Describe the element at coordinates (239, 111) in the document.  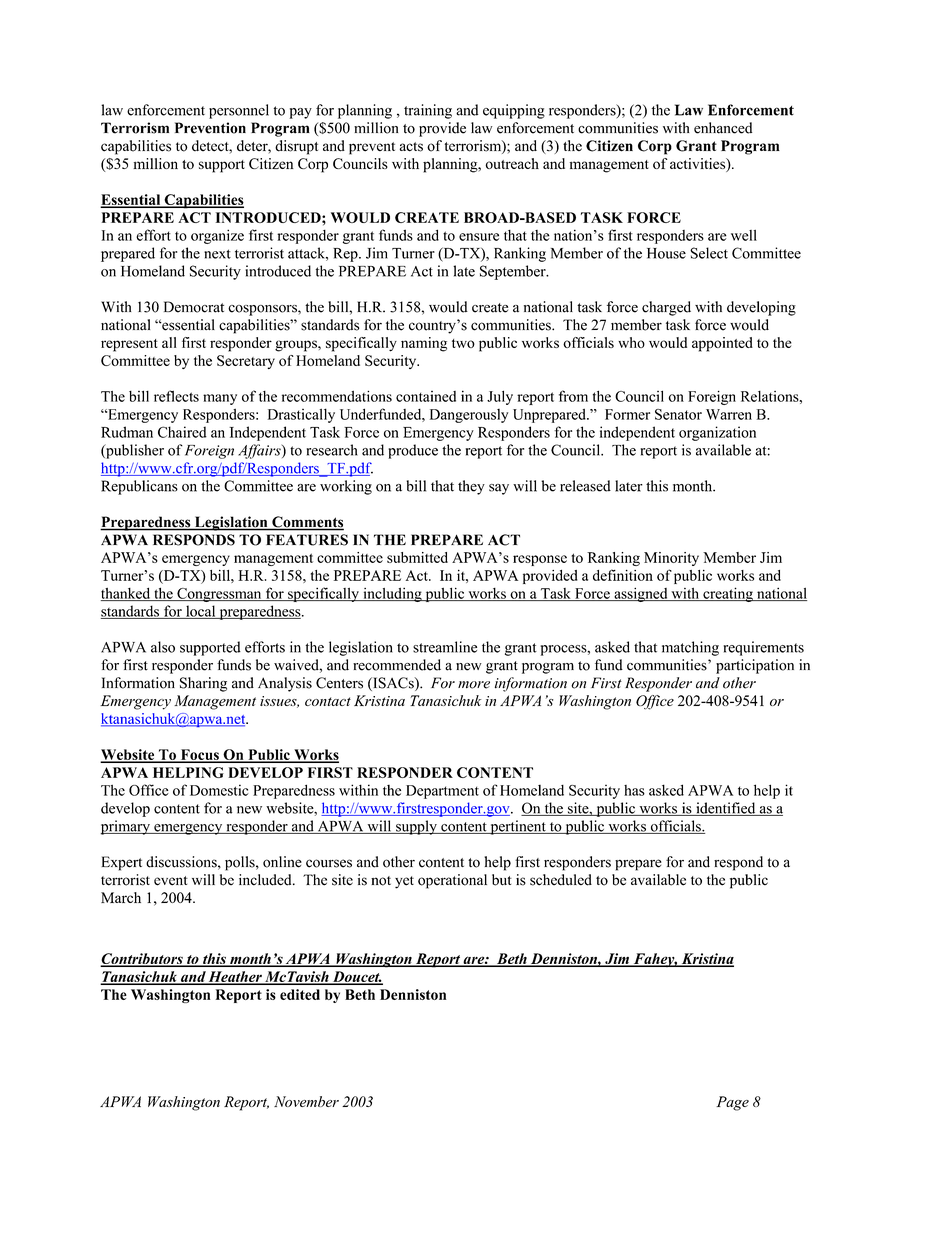
I see `personnel` at that location.
